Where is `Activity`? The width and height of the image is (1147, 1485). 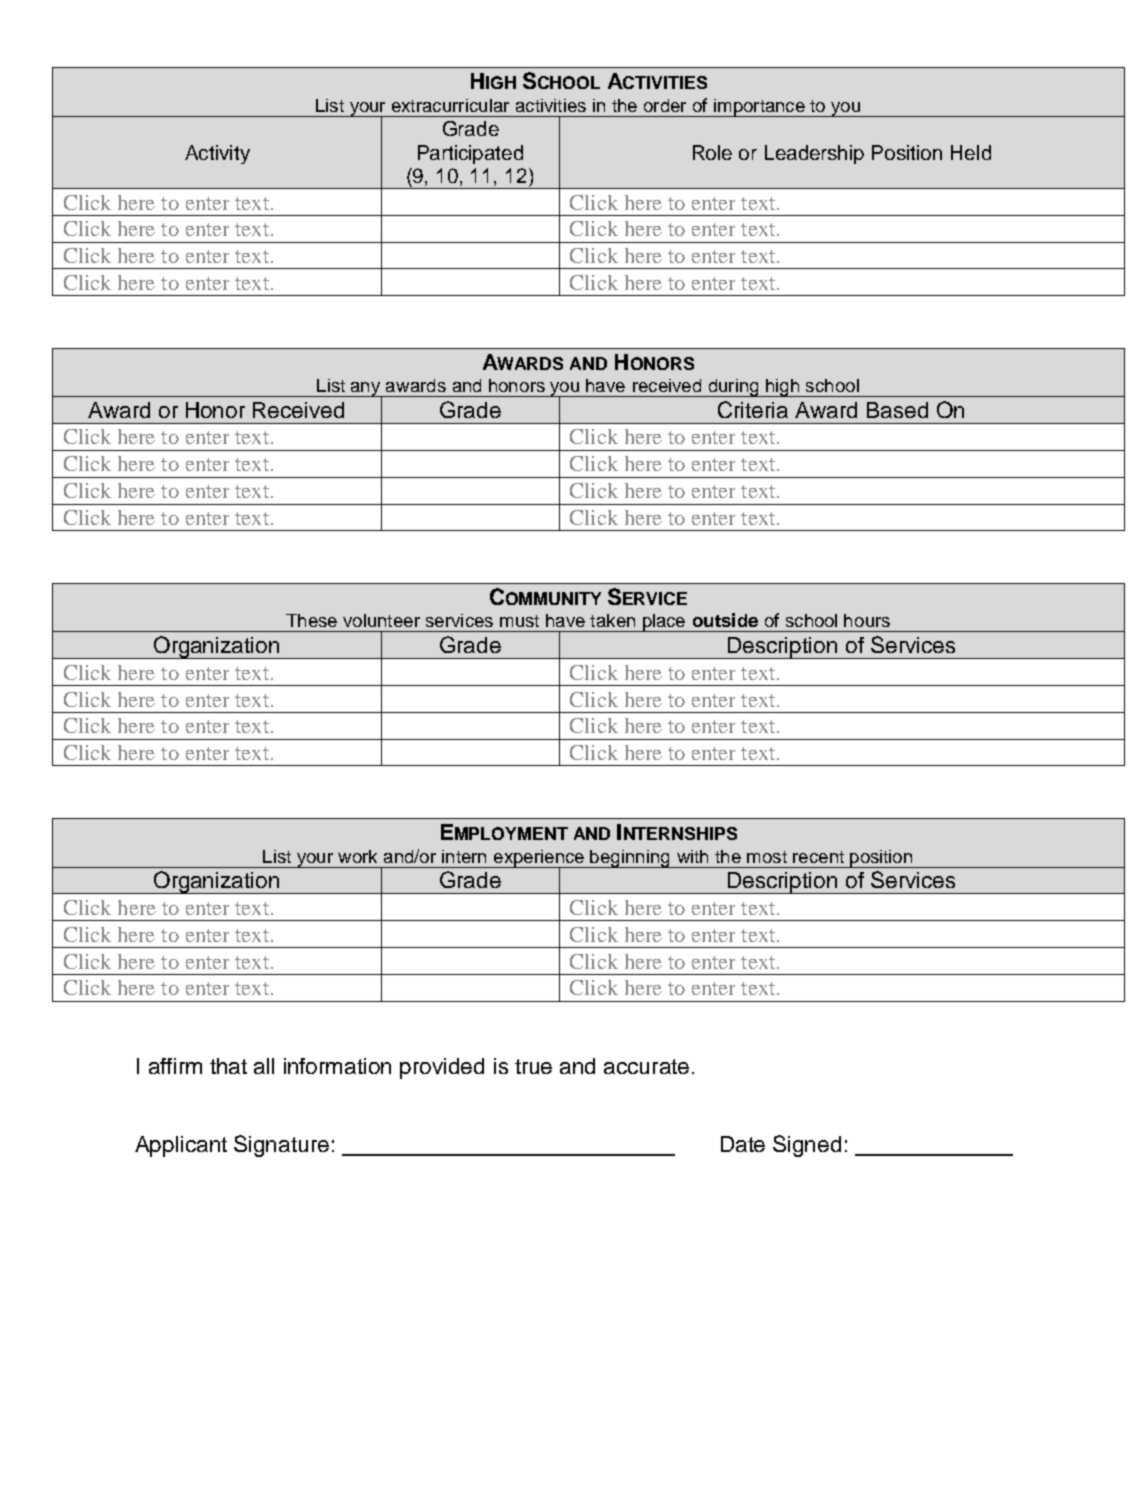 Activity is located at coordinates (217, 154).
